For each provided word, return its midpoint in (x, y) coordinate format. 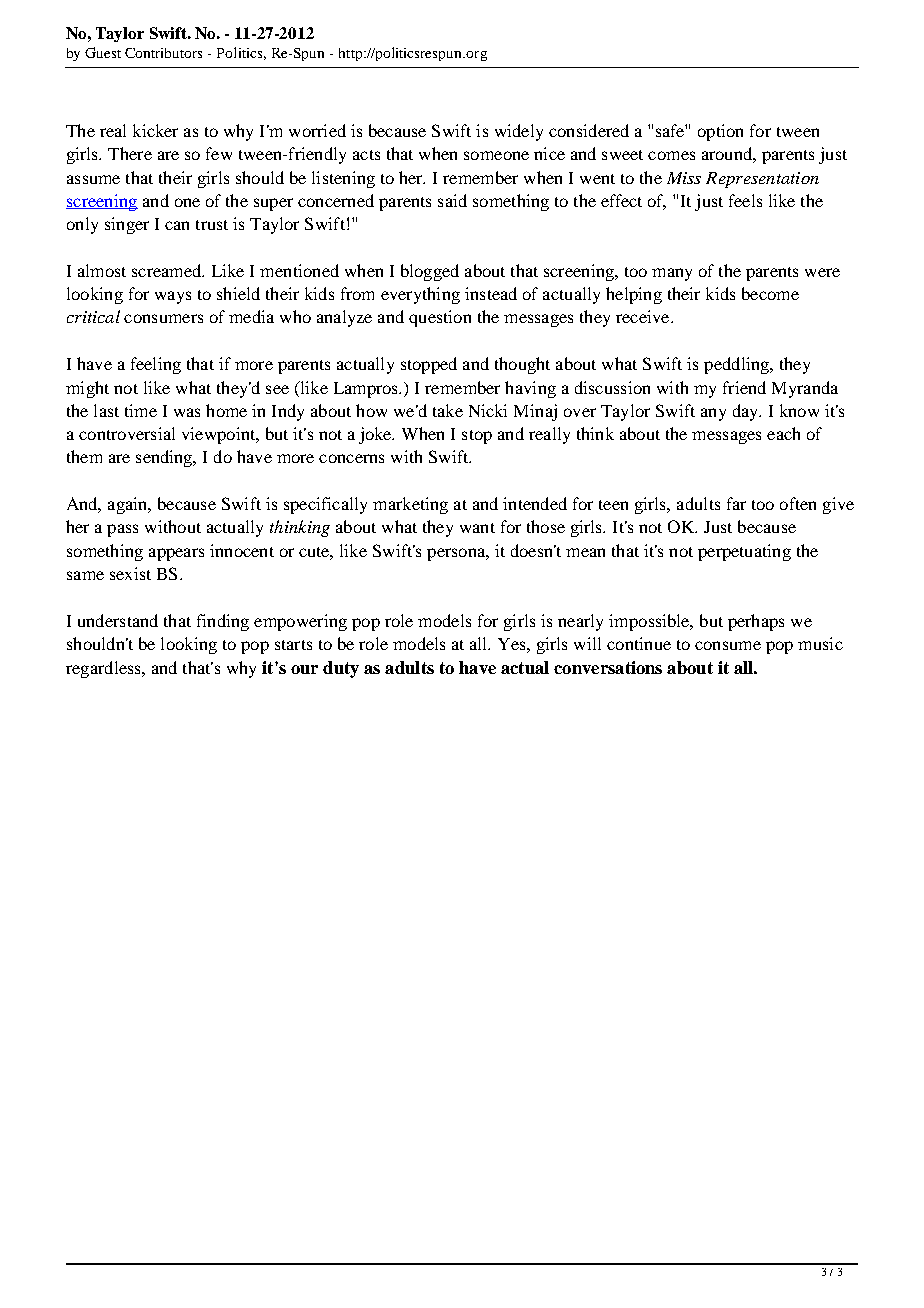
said (452, 200)
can (177, 225)
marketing (410, 505)
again (129, 505)
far (736, 503)
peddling (737, 365)
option (720, 132)
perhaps (756, 622)
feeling (156, 365)
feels (745, 200)
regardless (104, 669)
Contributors (163, 53)
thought (522, 365)
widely (519, 132)
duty (341, 669)
